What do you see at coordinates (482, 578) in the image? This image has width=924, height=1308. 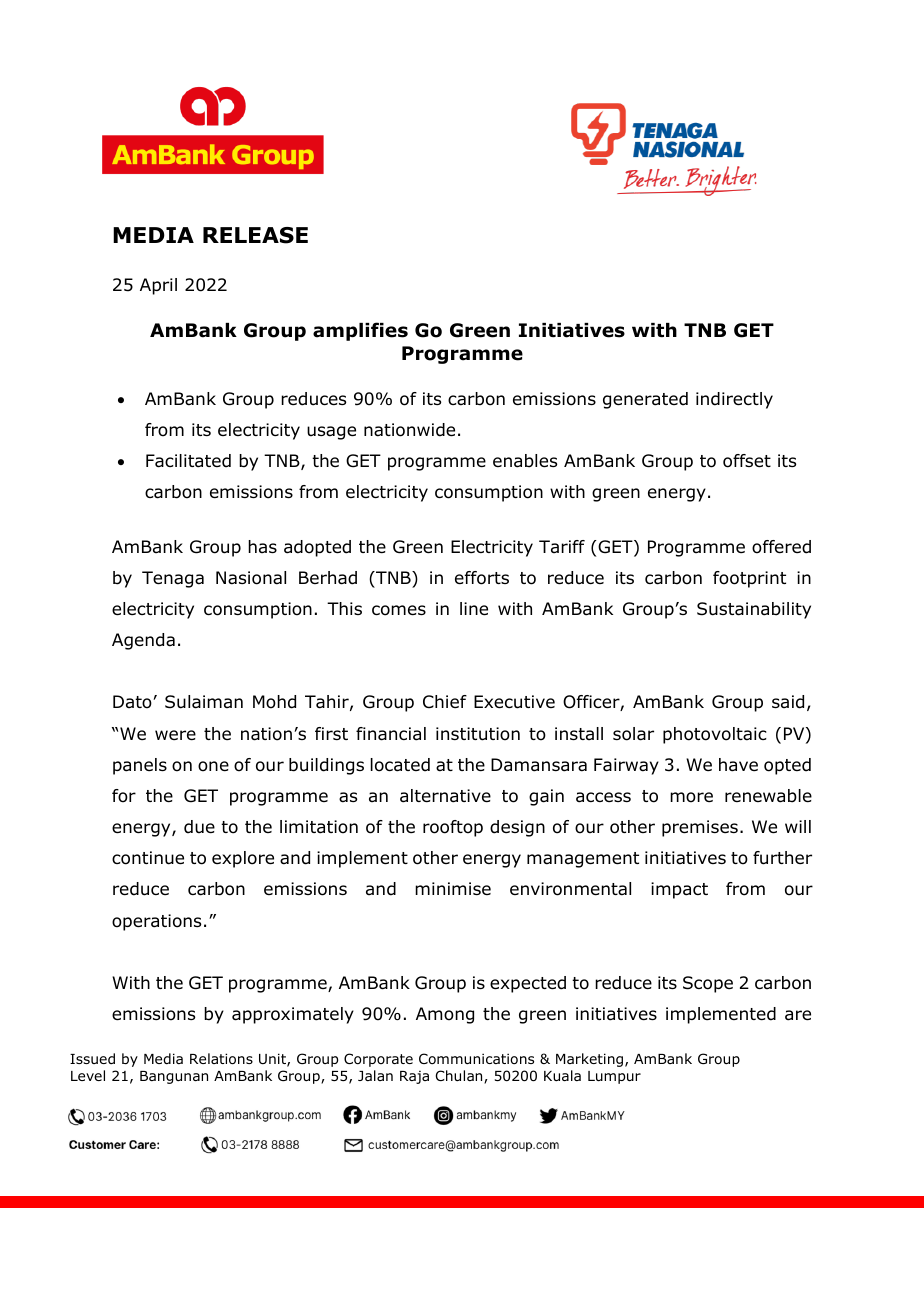 I see `efforts` at bounding box center [482, 578].
